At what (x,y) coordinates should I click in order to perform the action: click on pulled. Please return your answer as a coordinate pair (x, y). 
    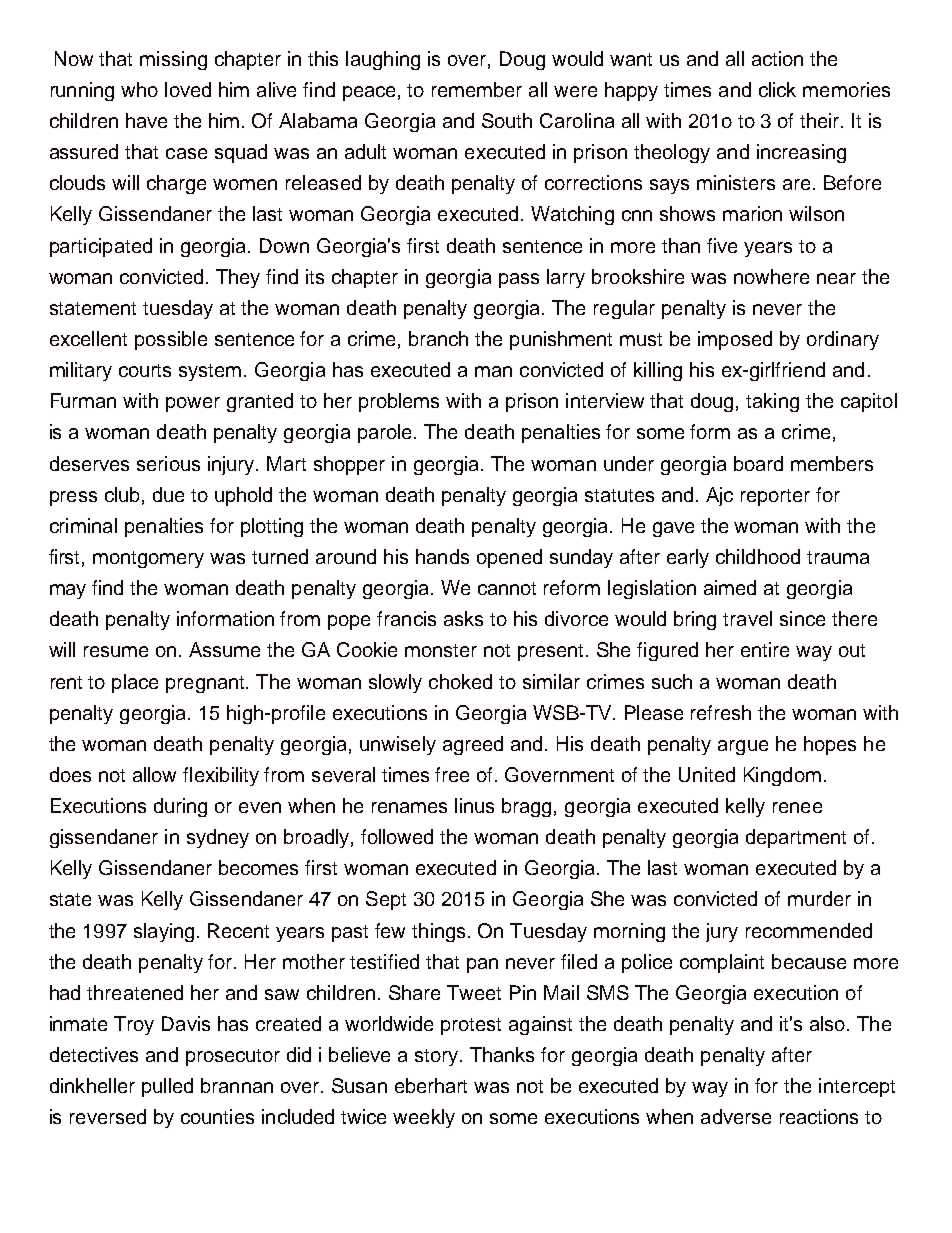
    Looking at the image, I should click on (167, 1087).
